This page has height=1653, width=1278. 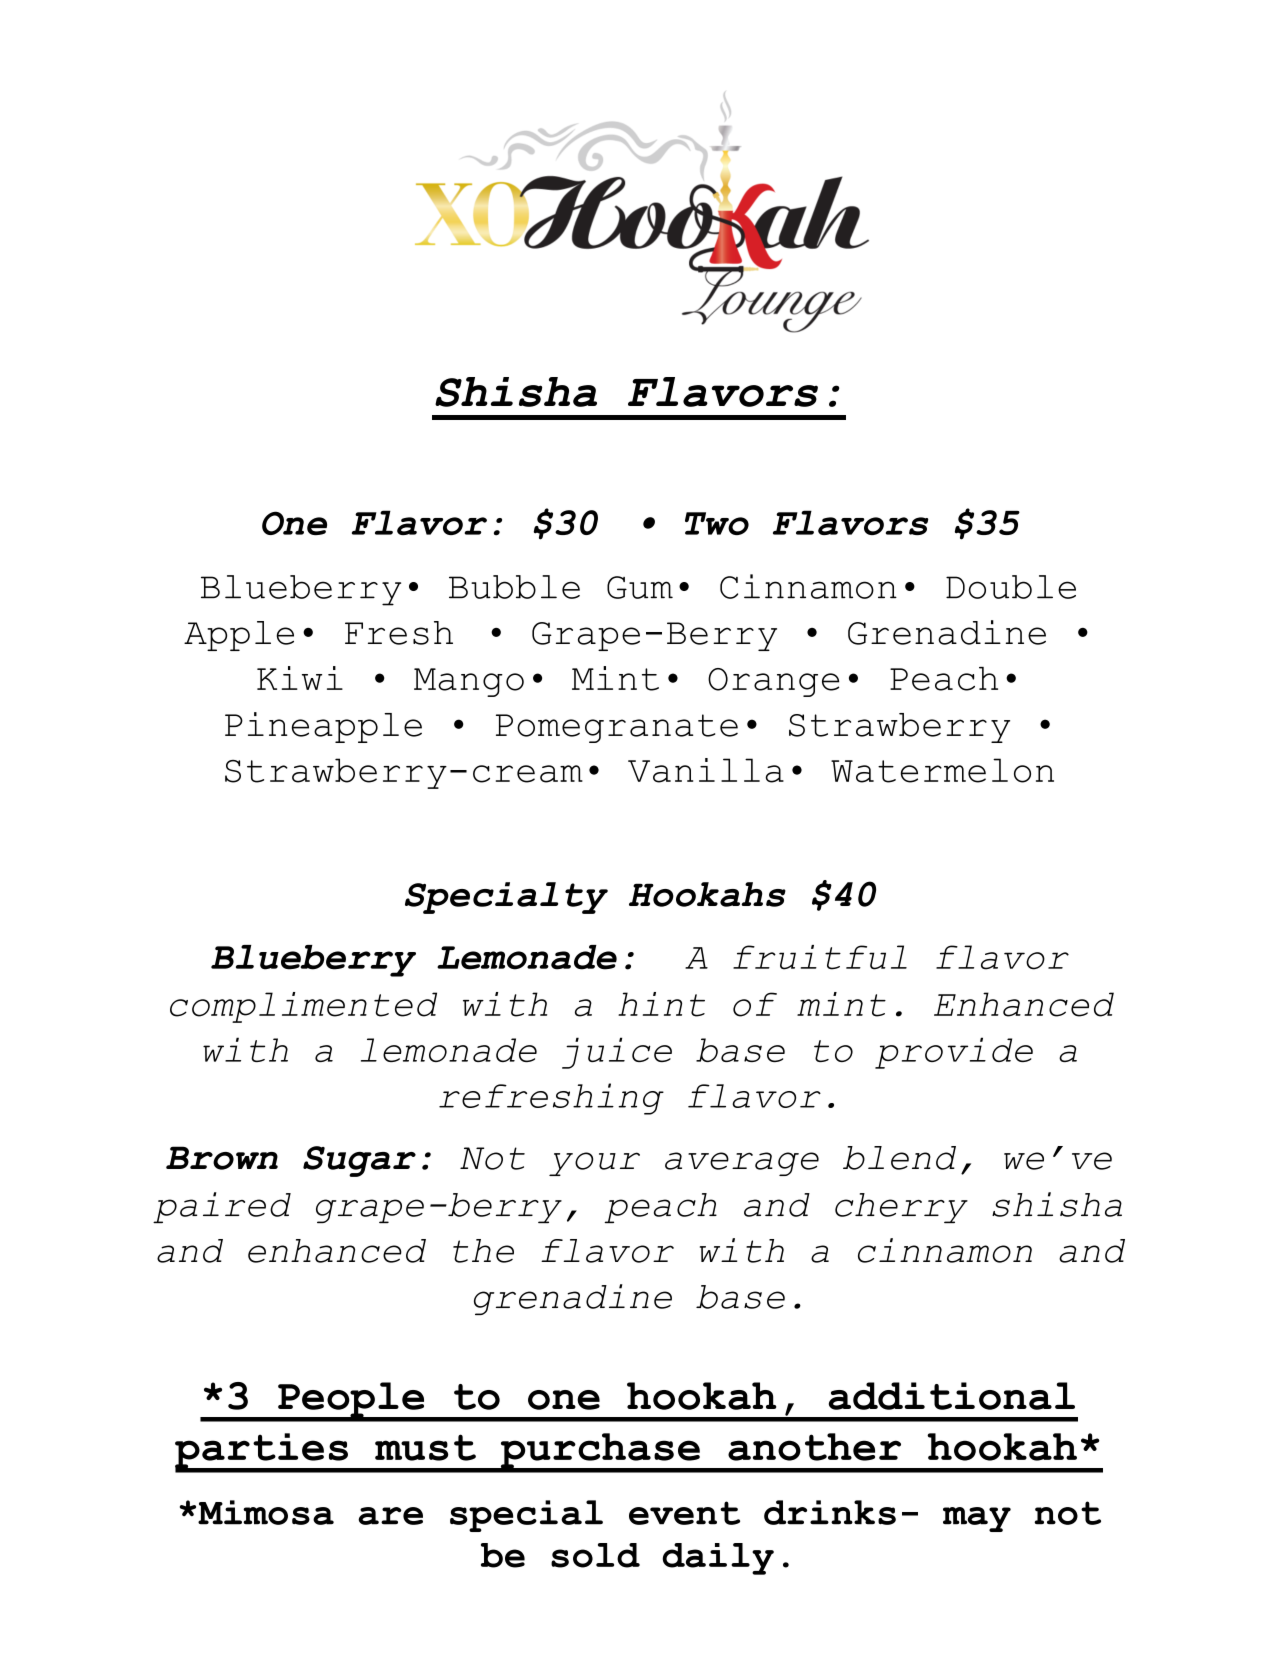 I want to click on Double, so click(x=1011, y=587).
